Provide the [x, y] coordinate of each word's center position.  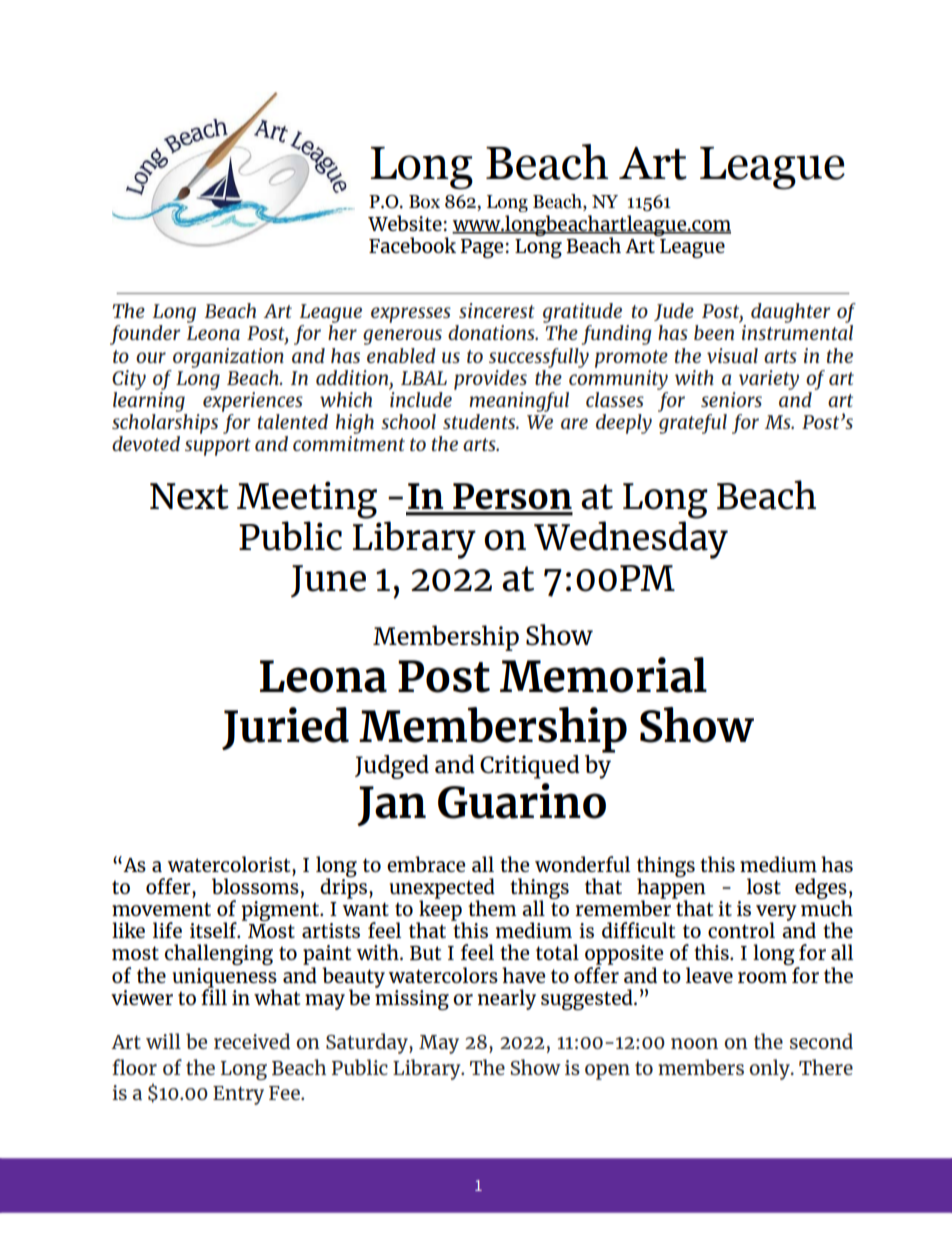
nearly [507, 999]
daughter [790, 313]
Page [481, 248]
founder [145, 335]
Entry [238, 1095]
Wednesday [631, 540]
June [328, 581]
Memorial [603, 675]
